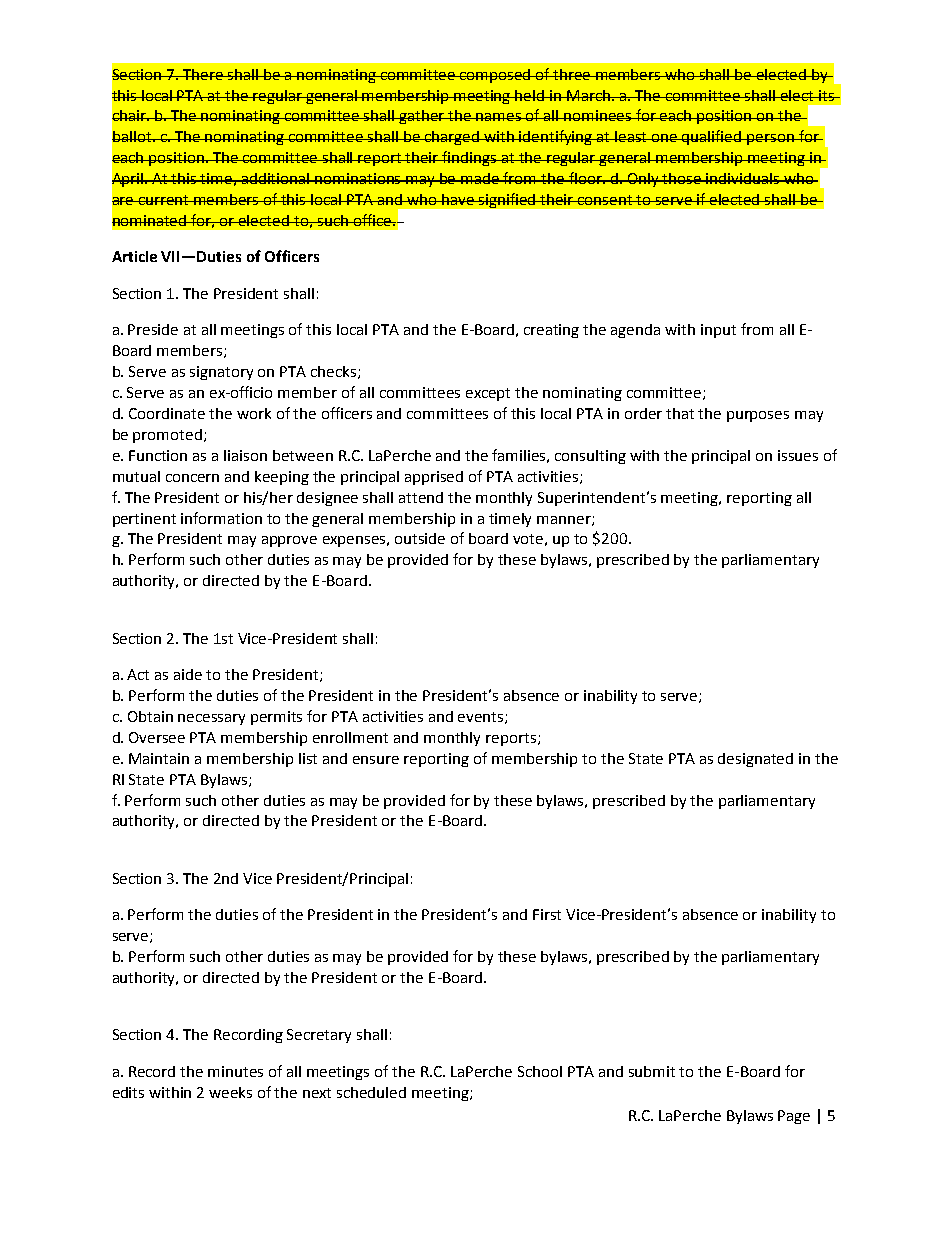  I want to click on Maintain, so click(159, 758).
